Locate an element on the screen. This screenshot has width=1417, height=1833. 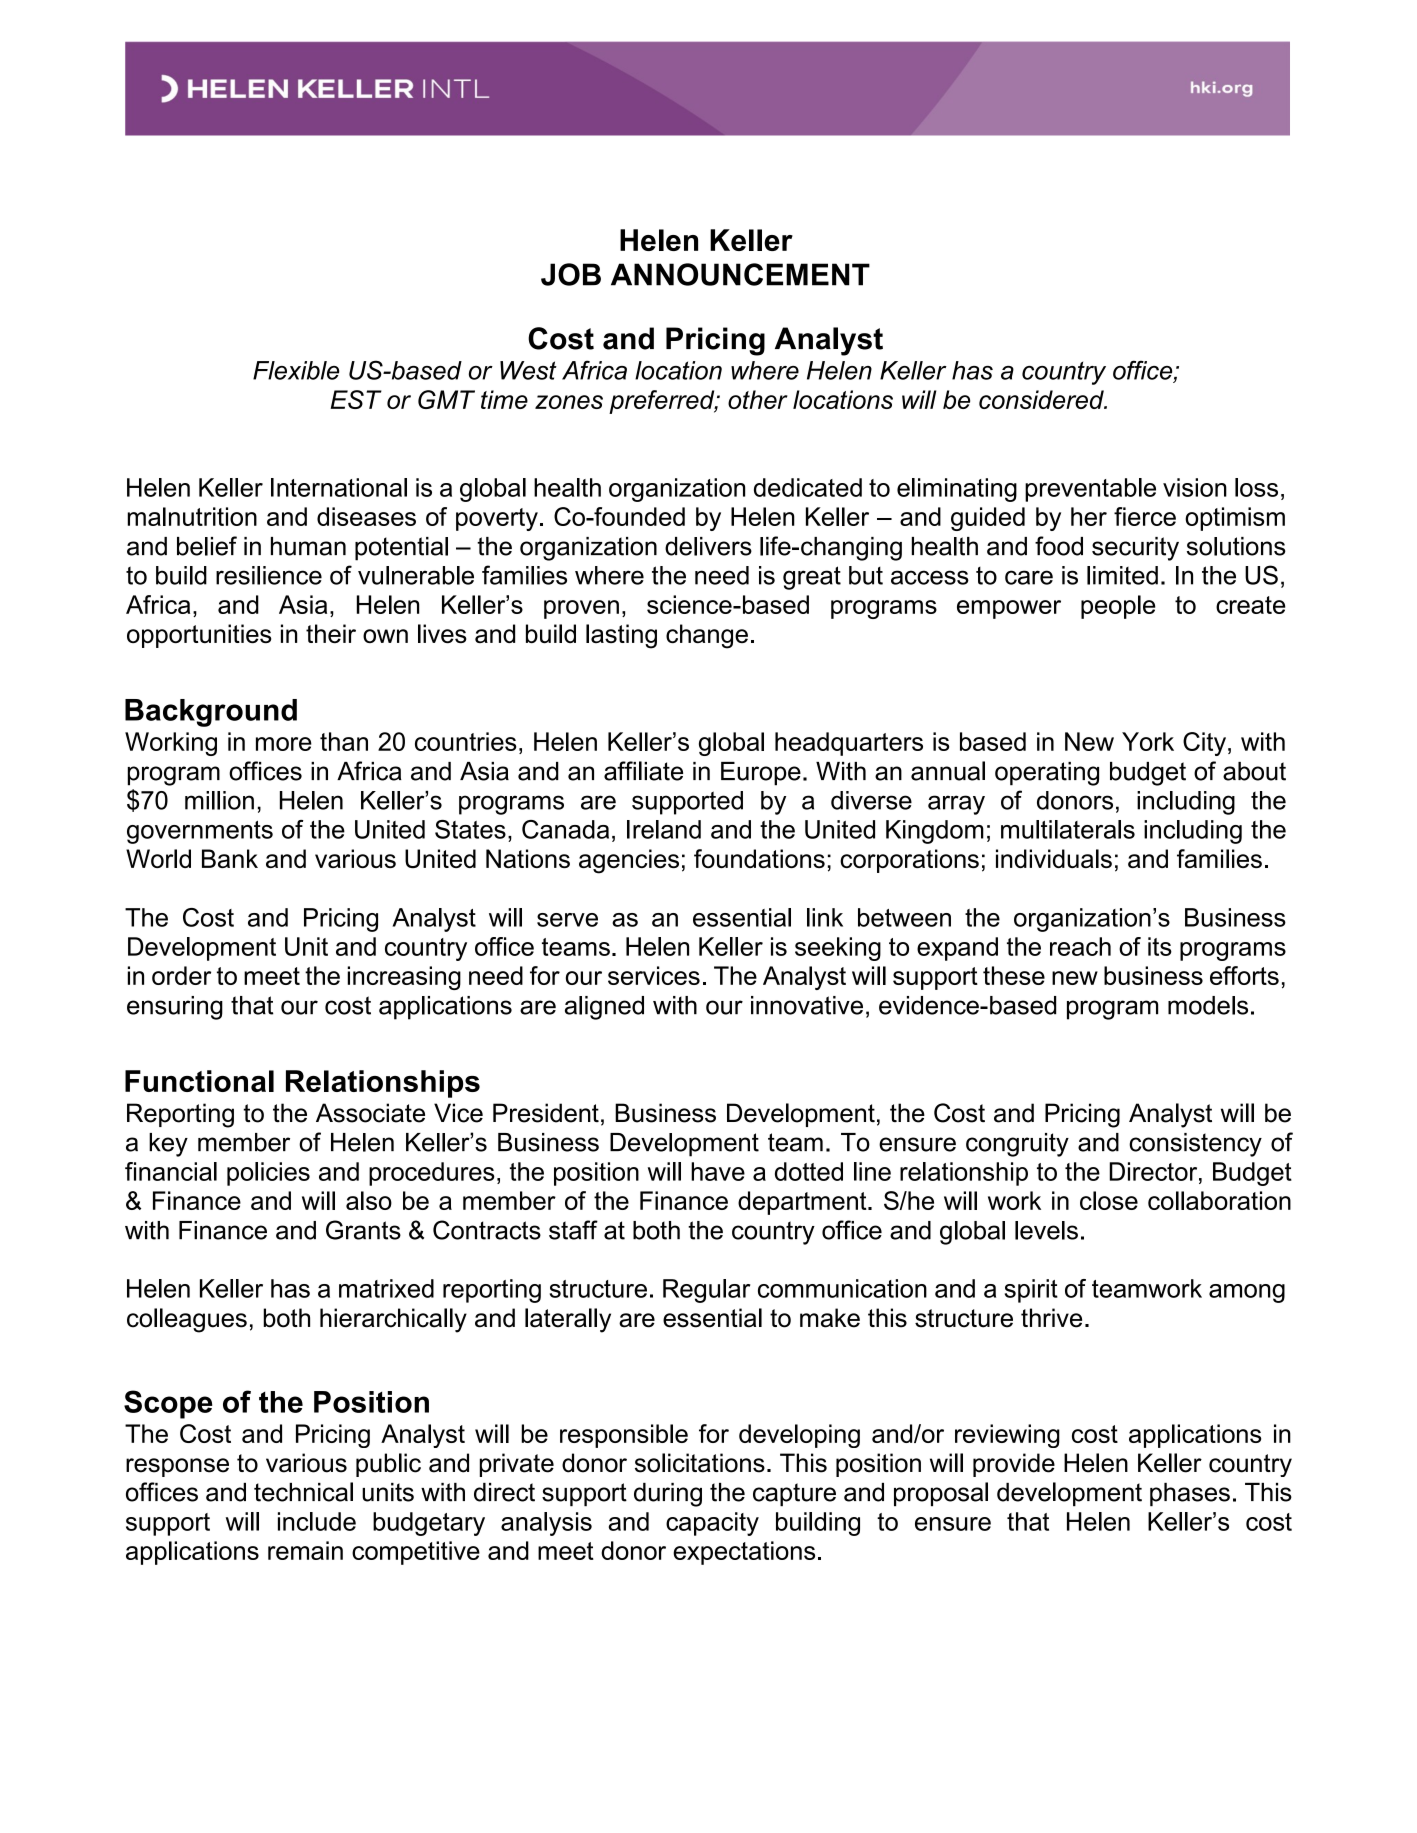
considered is located at coordinates (1042, 399).
